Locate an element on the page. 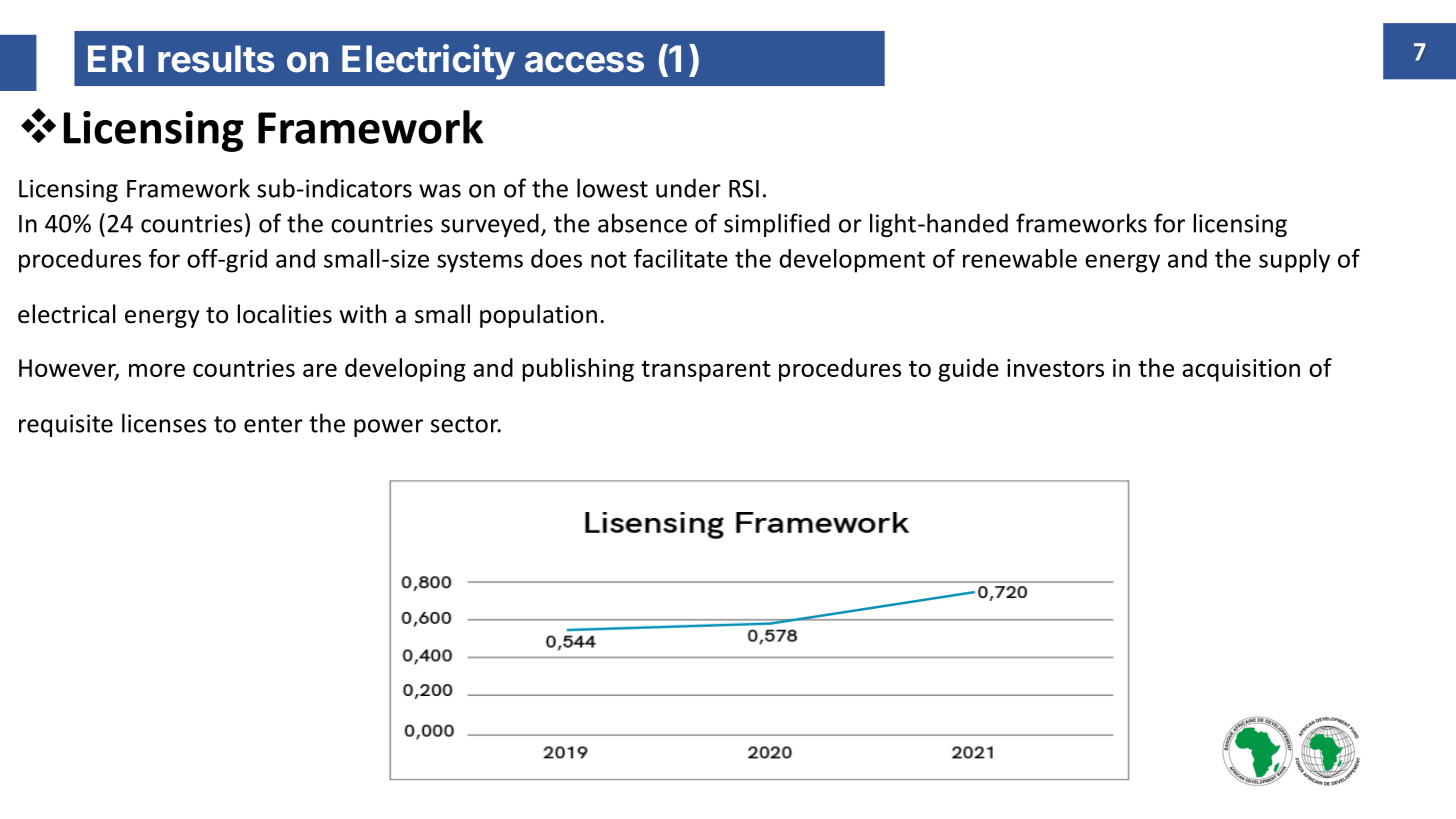 This image has height=819, width=1456. population is located at coordinates (538, 316).
